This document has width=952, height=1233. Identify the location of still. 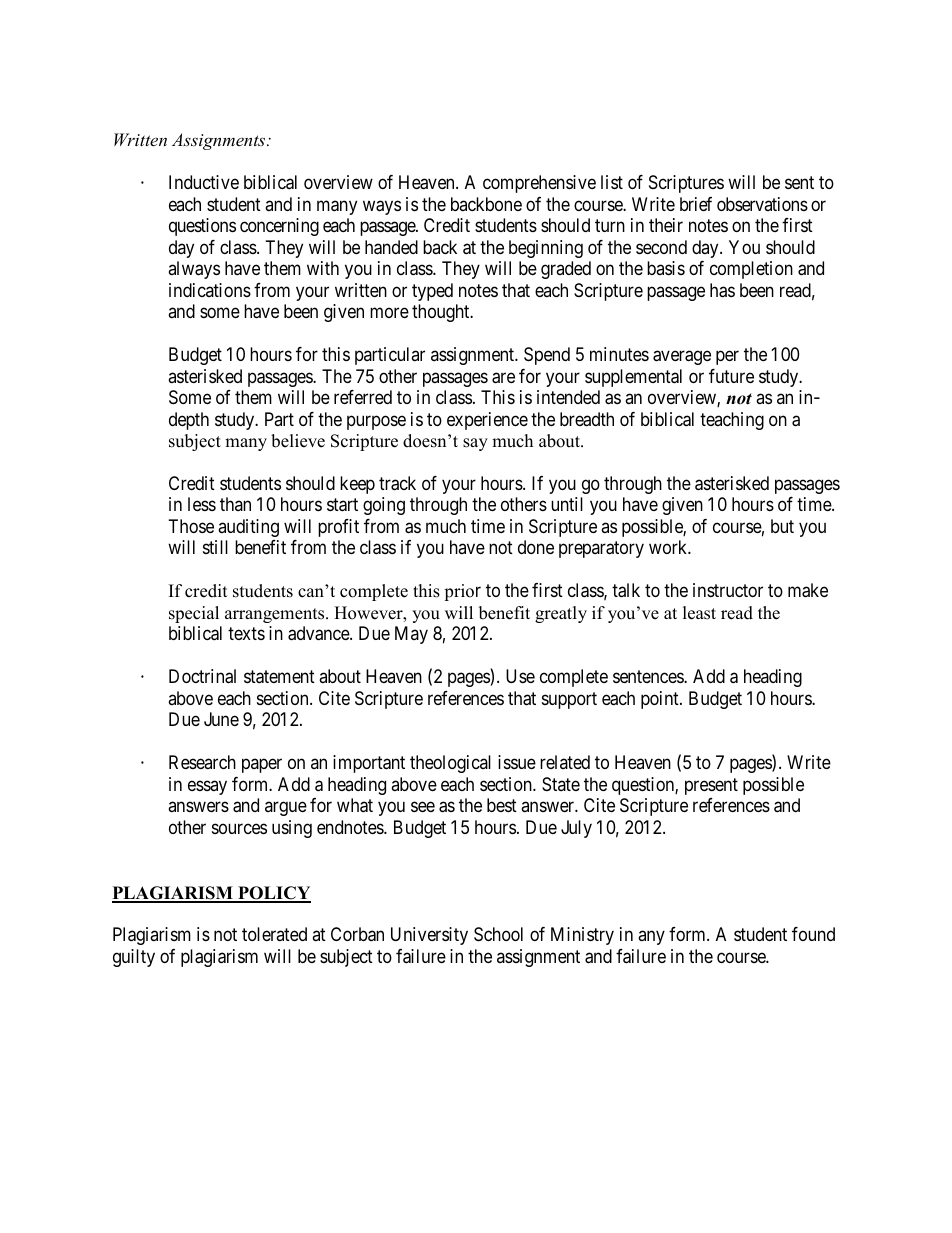
(215, 547).
